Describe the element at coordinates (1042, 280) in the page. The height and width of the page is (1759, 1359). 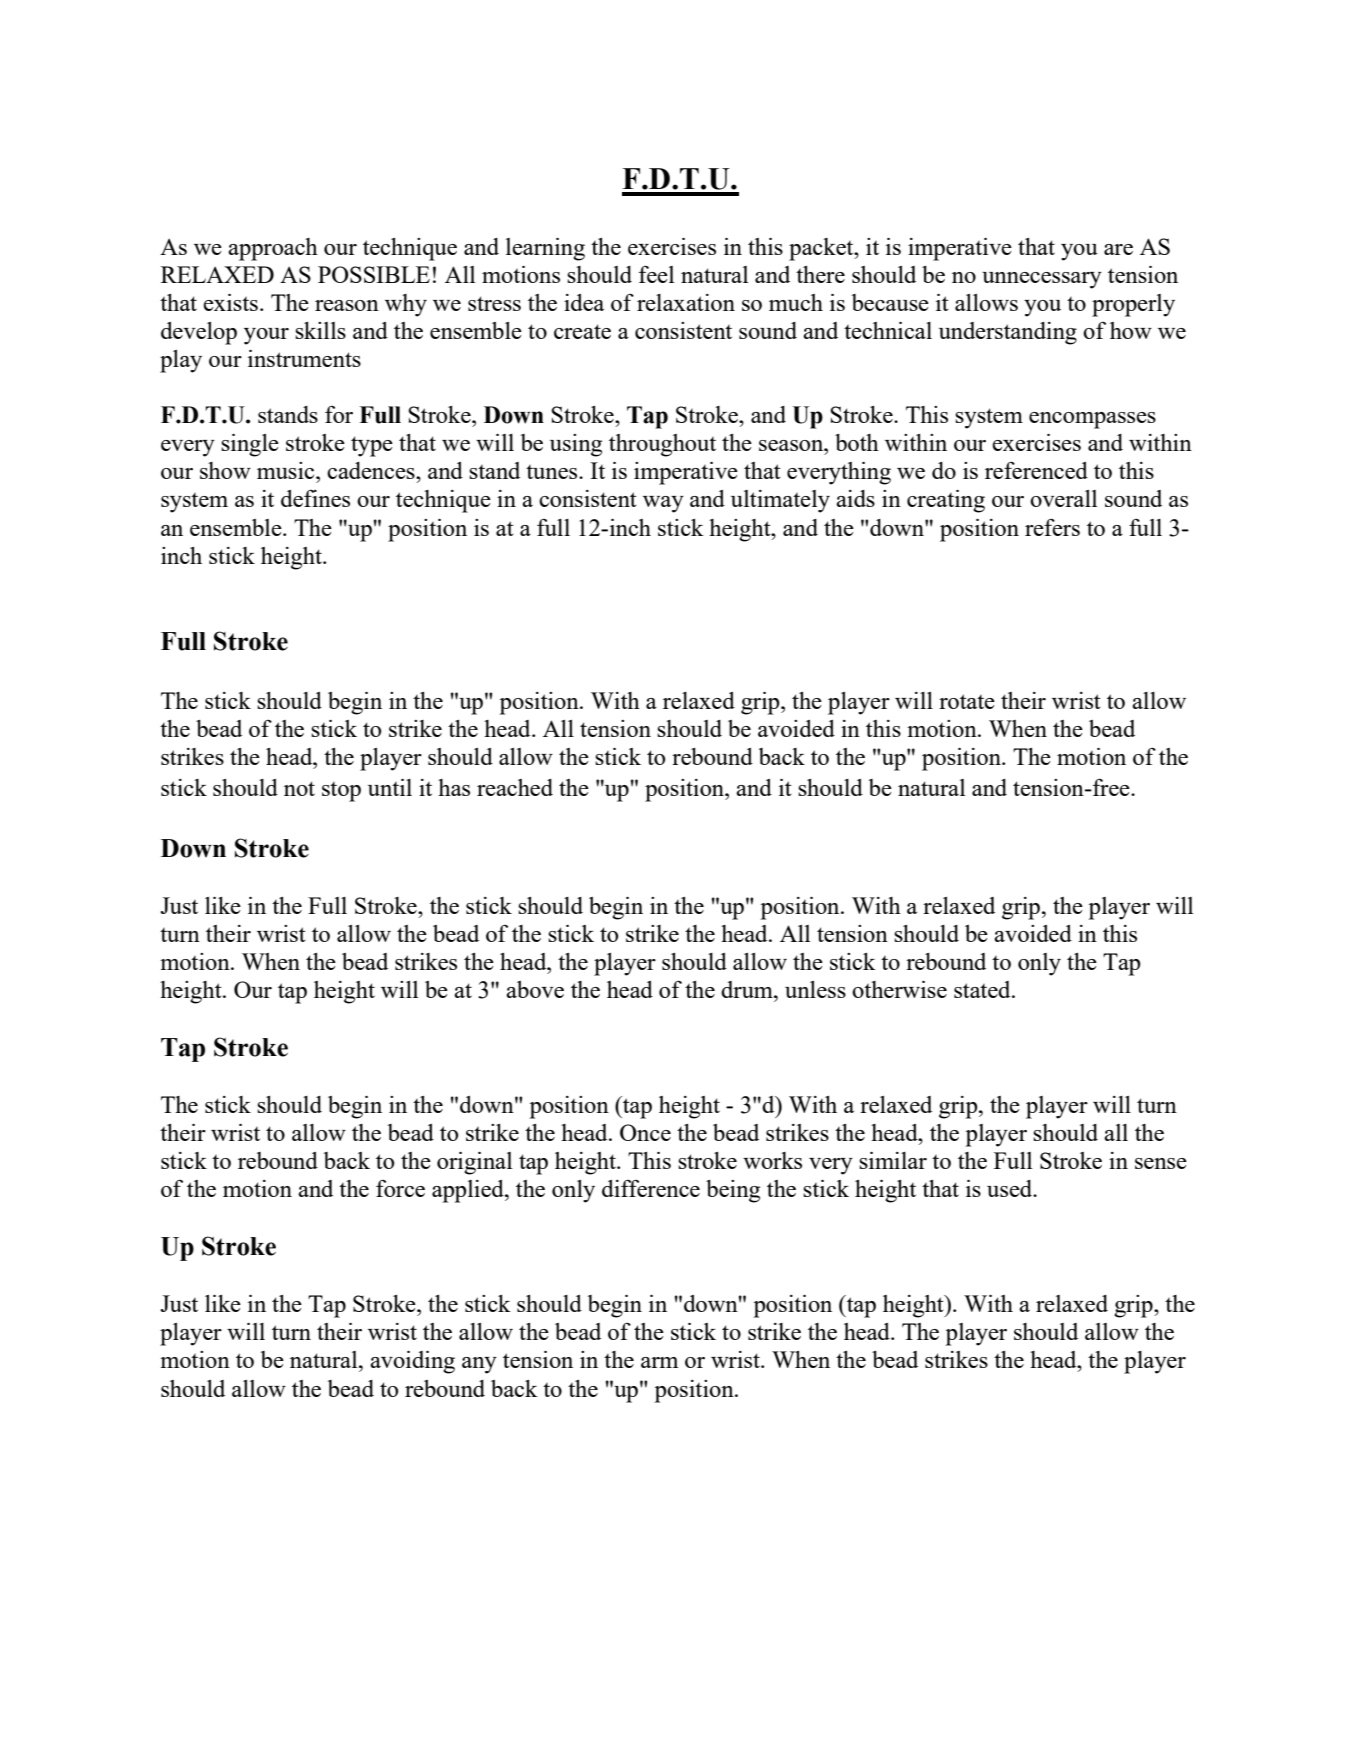
I see `unnecessary` at that location.
